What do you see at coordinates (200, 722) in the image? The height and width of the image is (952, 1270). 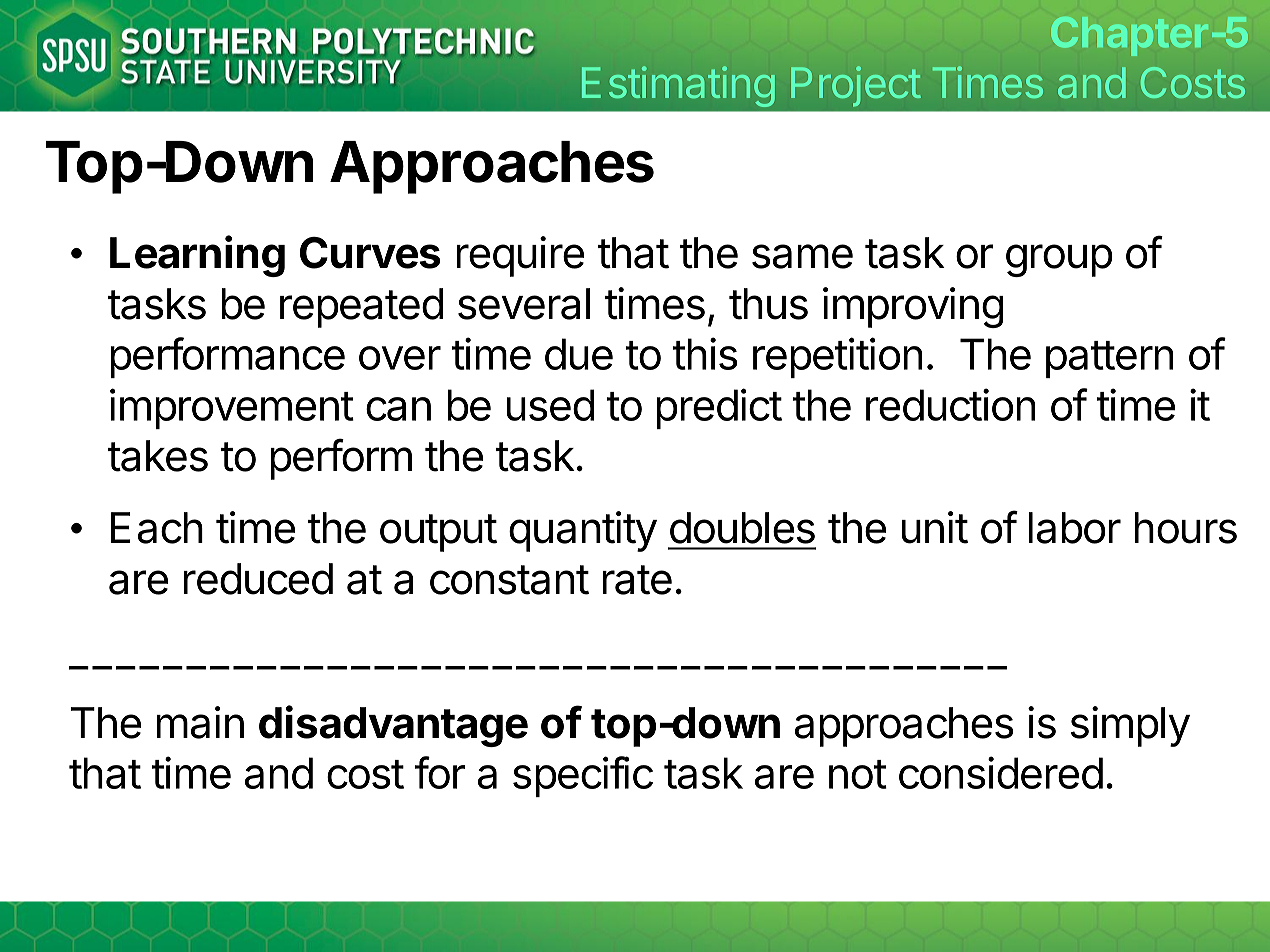 I see `main` at bounding box center [200, 722].
